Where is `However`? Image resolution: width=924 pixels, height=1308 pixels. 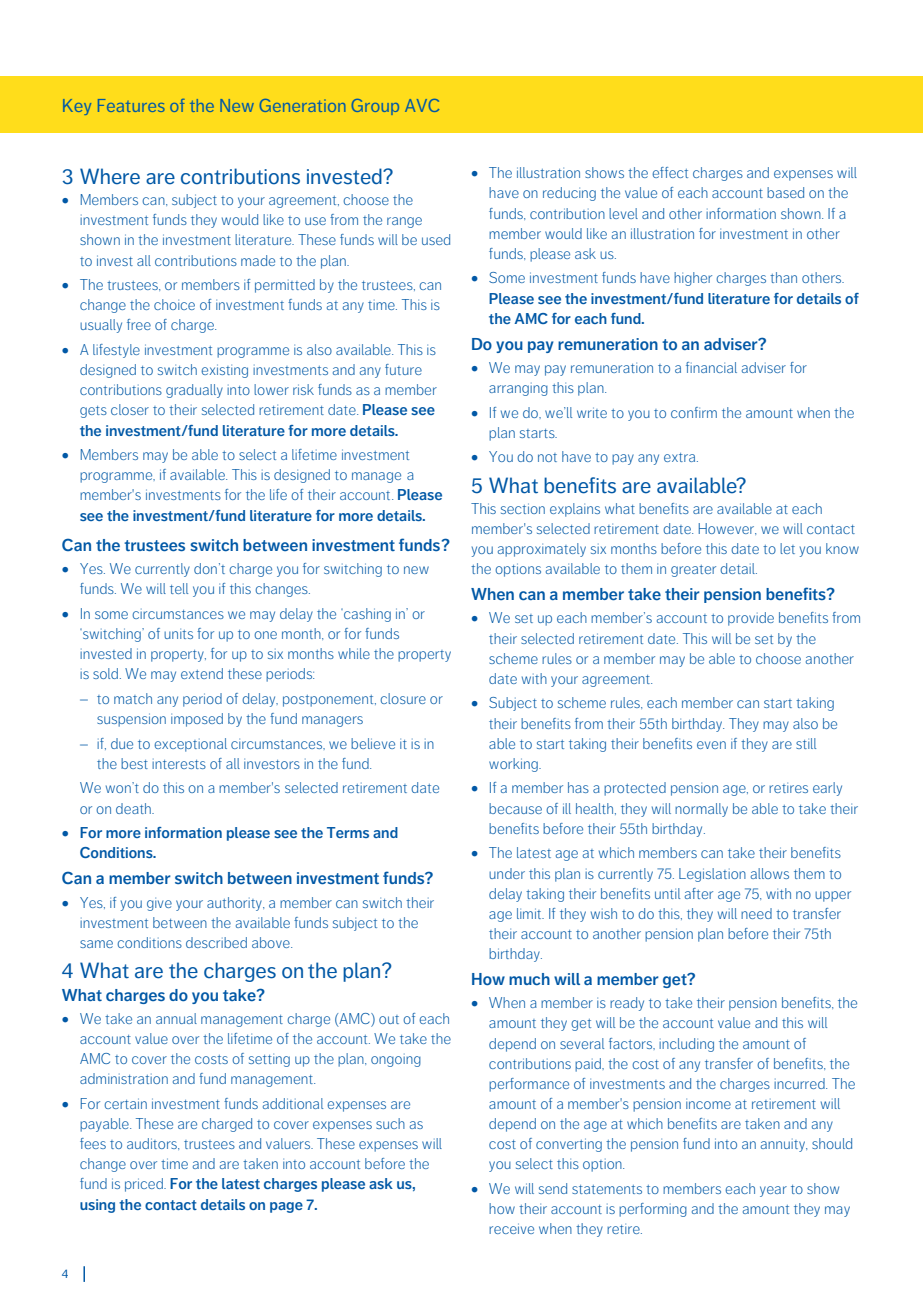 However is located at coordinates (727, 529).
